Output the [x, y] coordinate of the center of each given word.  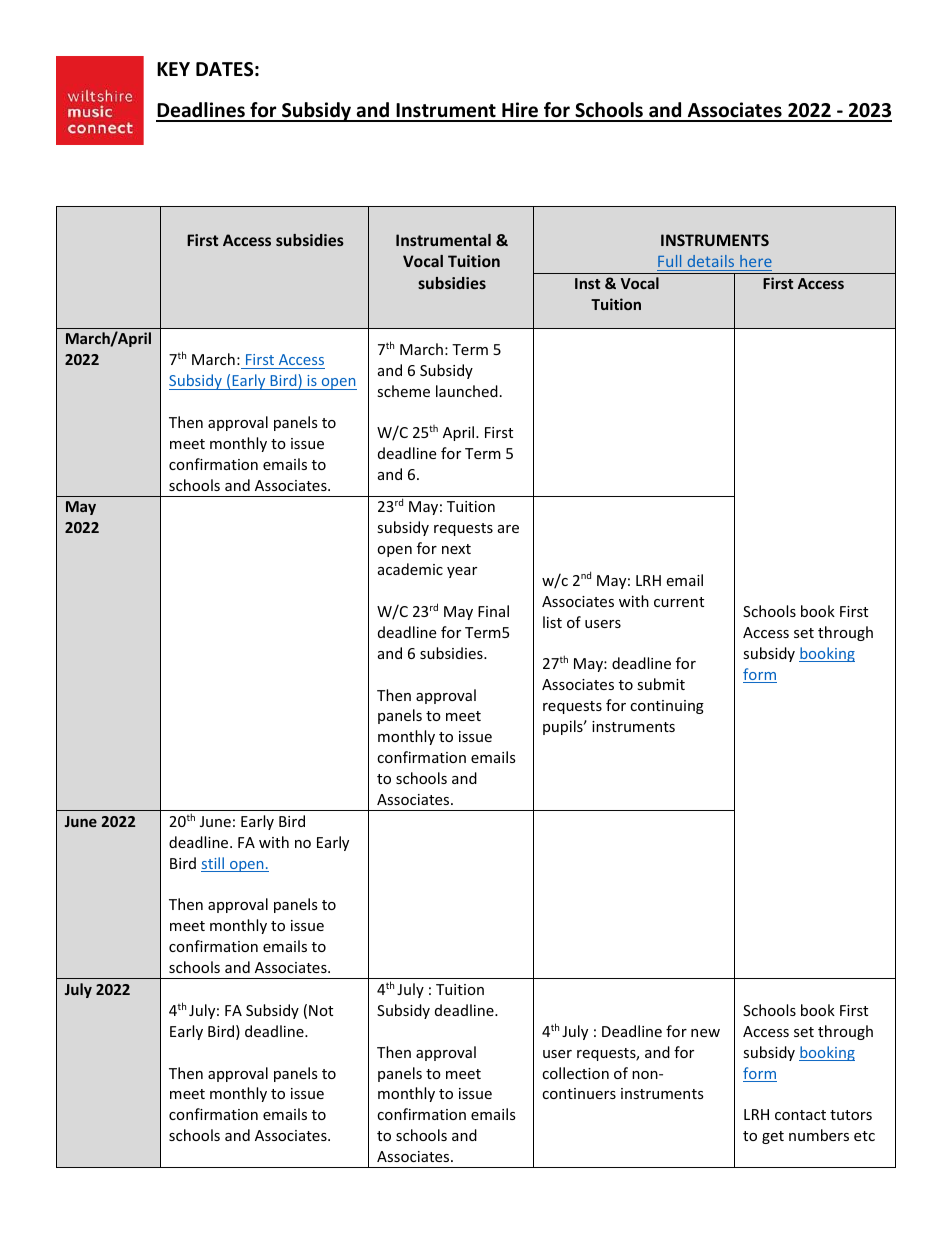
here [755, 263]
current [679, 602]
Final [493, 611]
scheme [403, 391]
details [711, 263]
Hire [520, 111]
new [705, 1033]
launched [467, 391]
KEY [173, 69]
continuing [667, 707]
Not [321, 1010]
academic [410, 569]
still [214, 864]
